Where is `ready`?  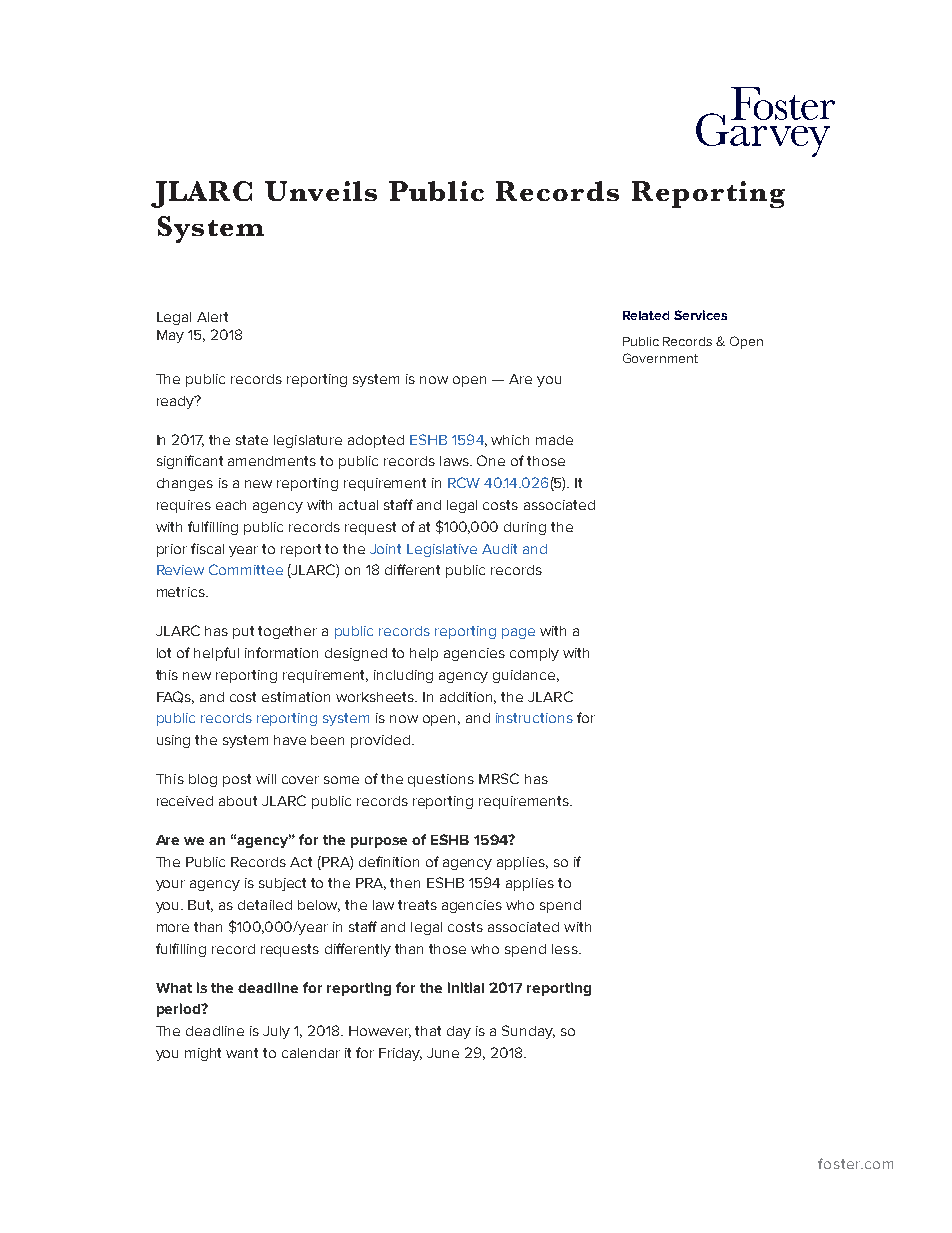
ready is located at coordinates (177, 402).
